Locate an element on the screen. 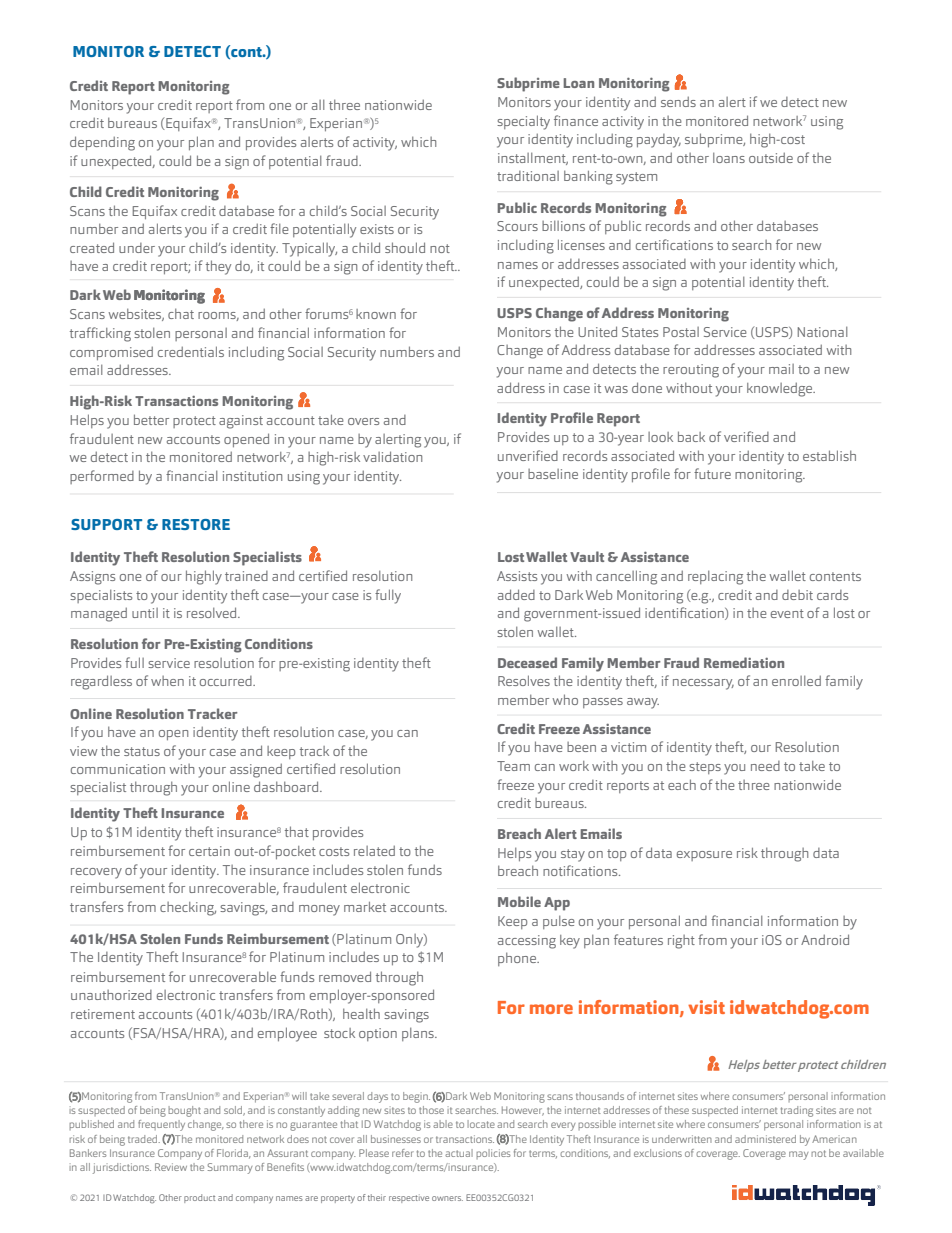  actual is located at coordinates (459, 1153).
